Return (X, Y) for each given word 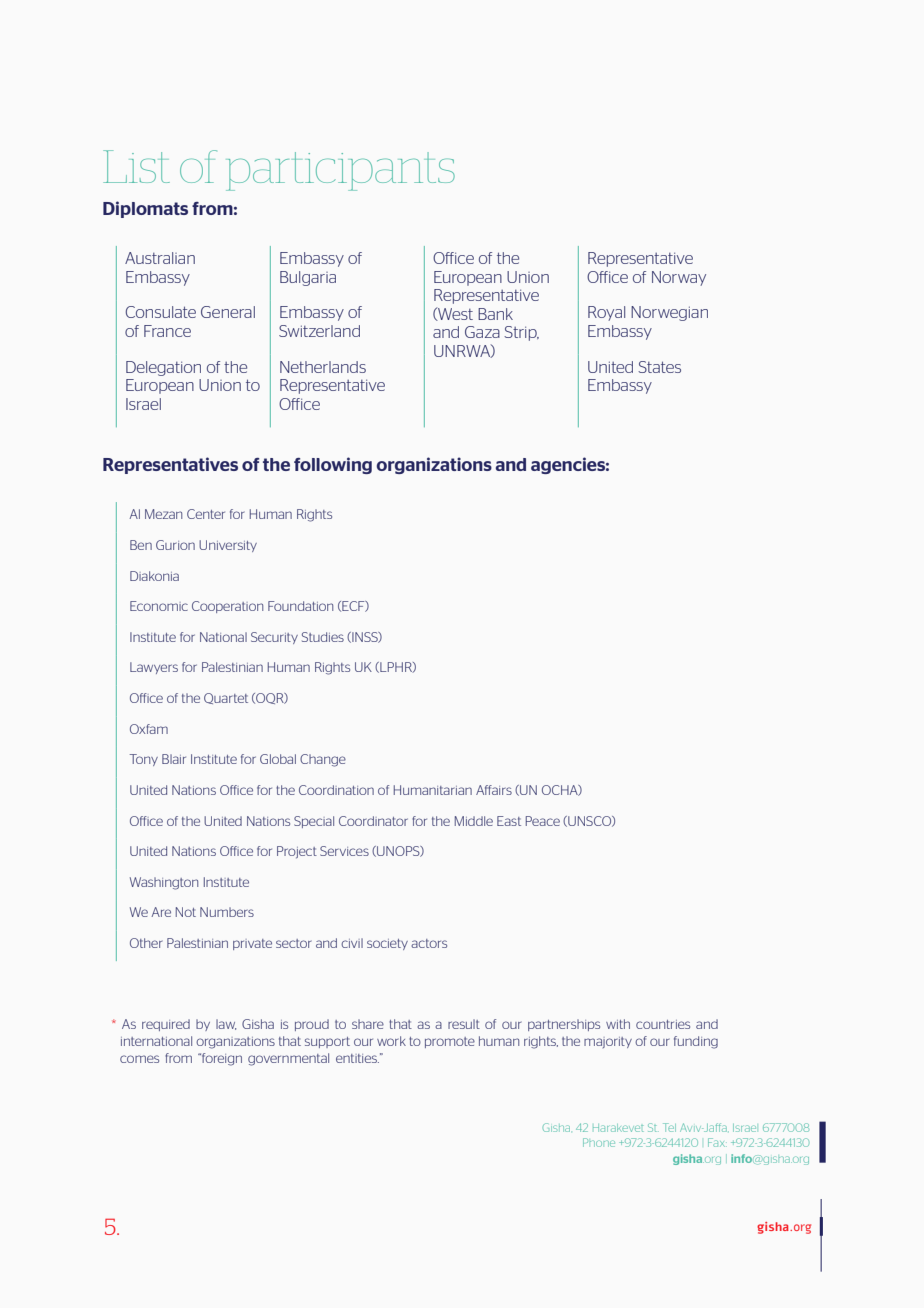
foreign (221, 1059)
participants (340, 171)
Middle (474, 821)
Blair (174, 759)
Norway (679, 278)
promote (450, 1042)
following (333, 465)
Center (206, 514)
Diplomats (145, 209)
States (659, 367)
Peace (543, 821)
